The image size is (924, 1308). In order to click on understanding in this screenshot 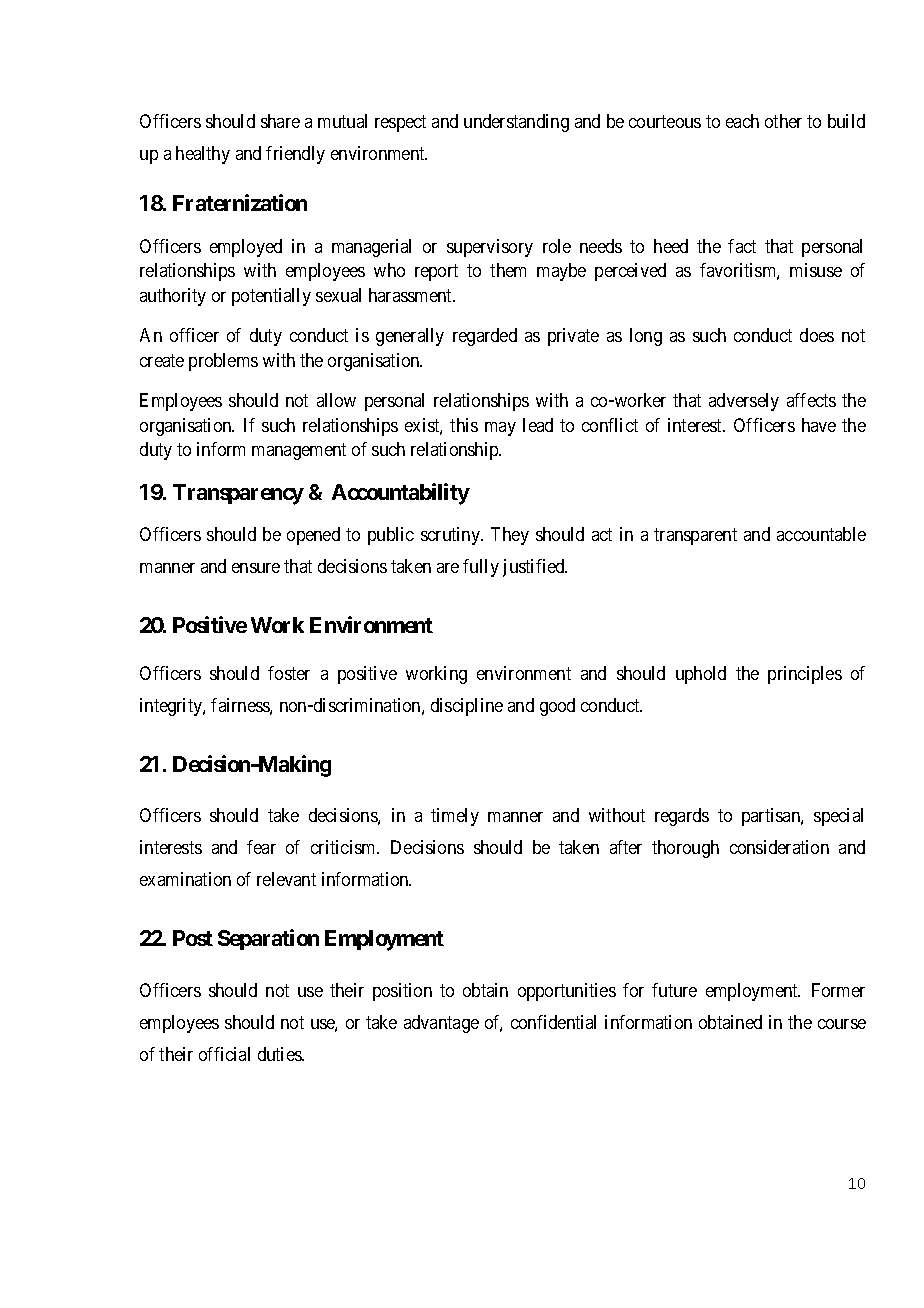, I will do `click(516, 123)`.
